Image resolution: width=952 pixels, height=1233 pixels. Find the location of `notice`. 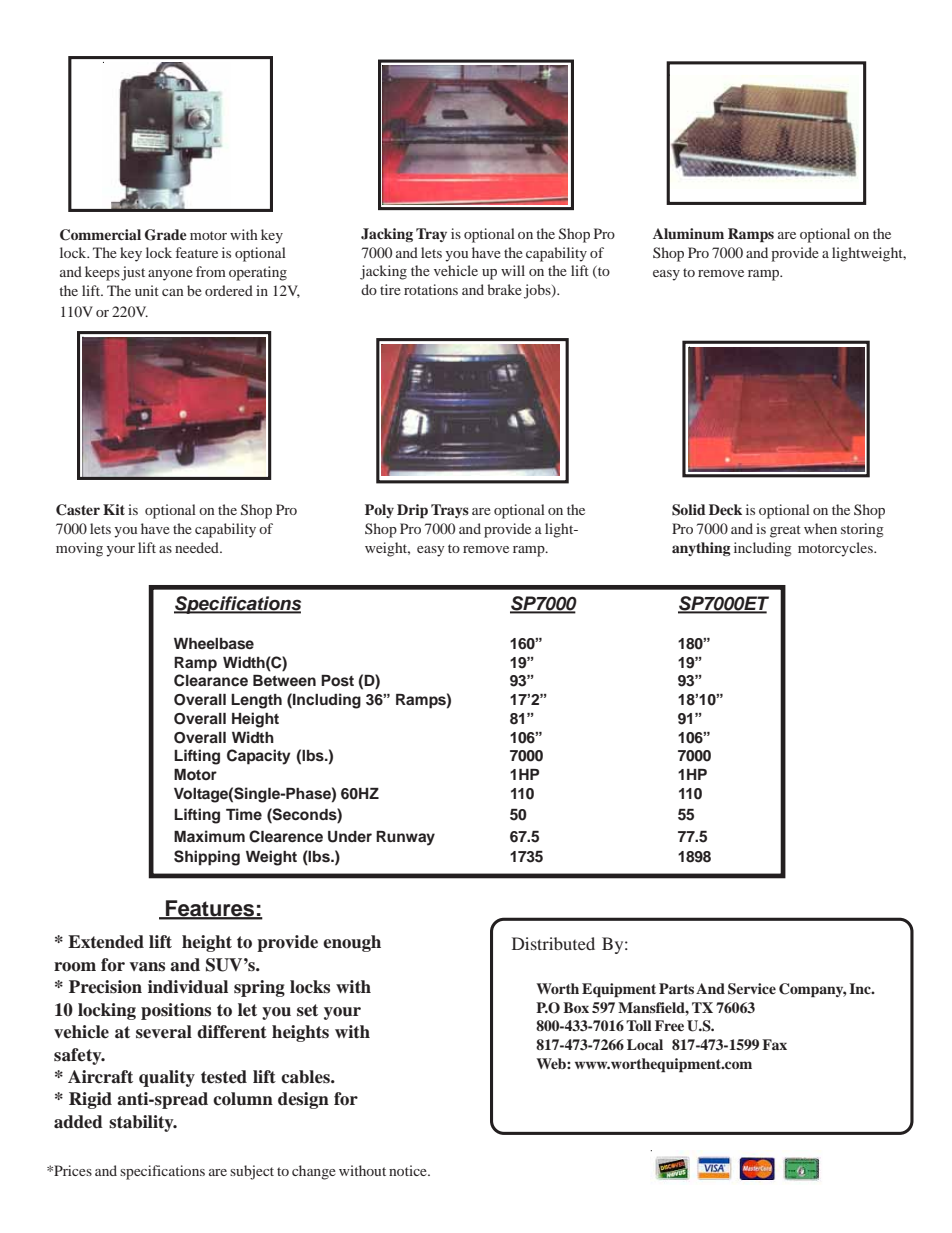

notice is located at coordinates (409, 1170).
